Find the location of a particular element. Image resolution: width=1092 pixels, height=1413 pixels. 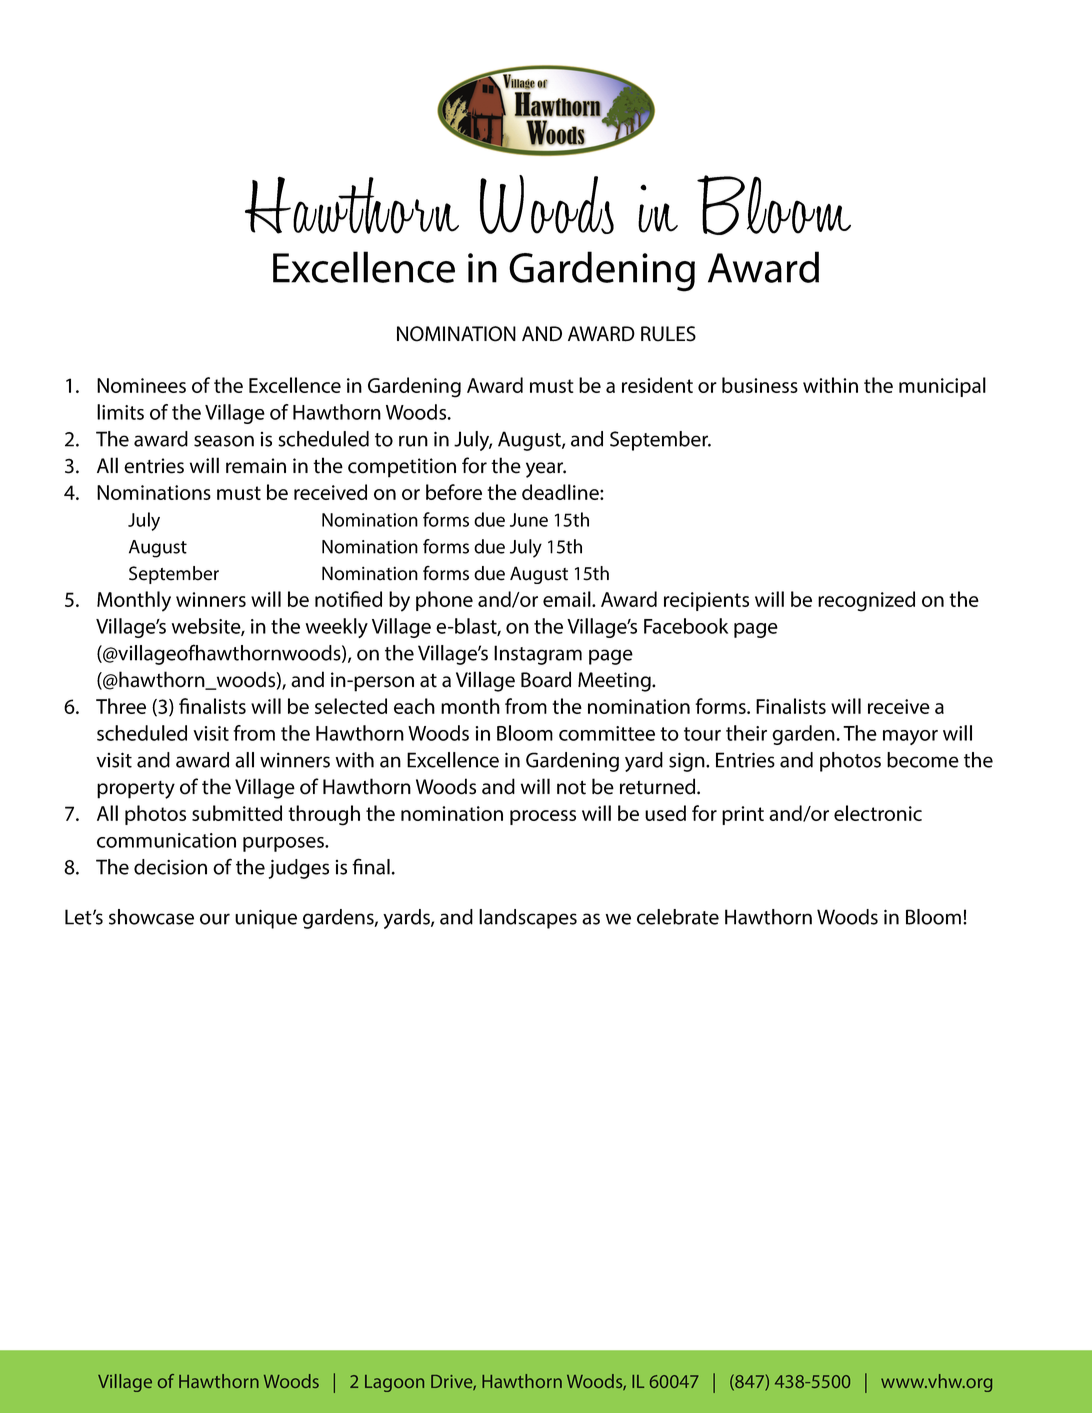

become is located at coordinates (923, 760).
